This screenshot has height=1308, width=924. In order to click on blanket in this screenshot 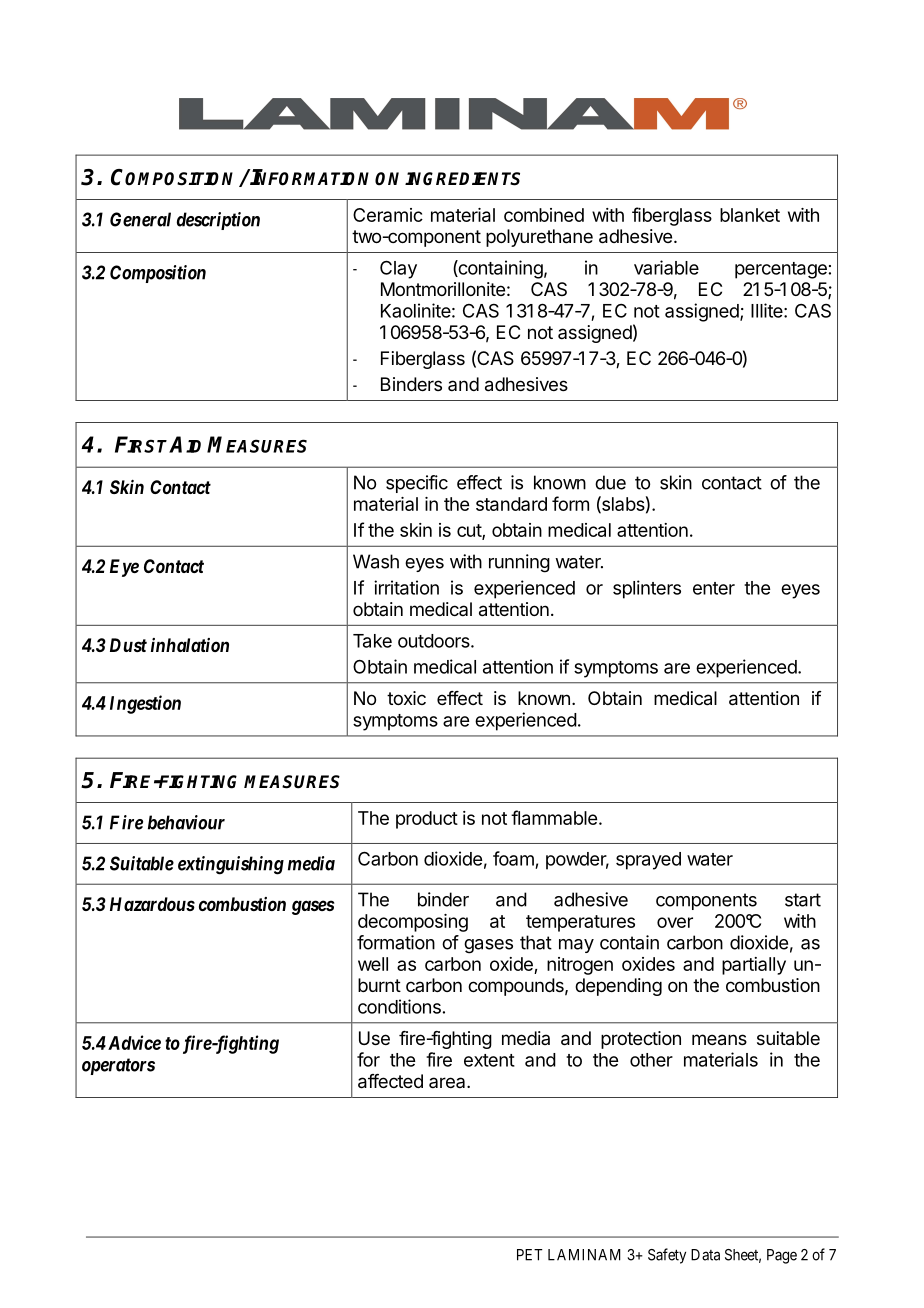, I will do `click(750, 215)`.
